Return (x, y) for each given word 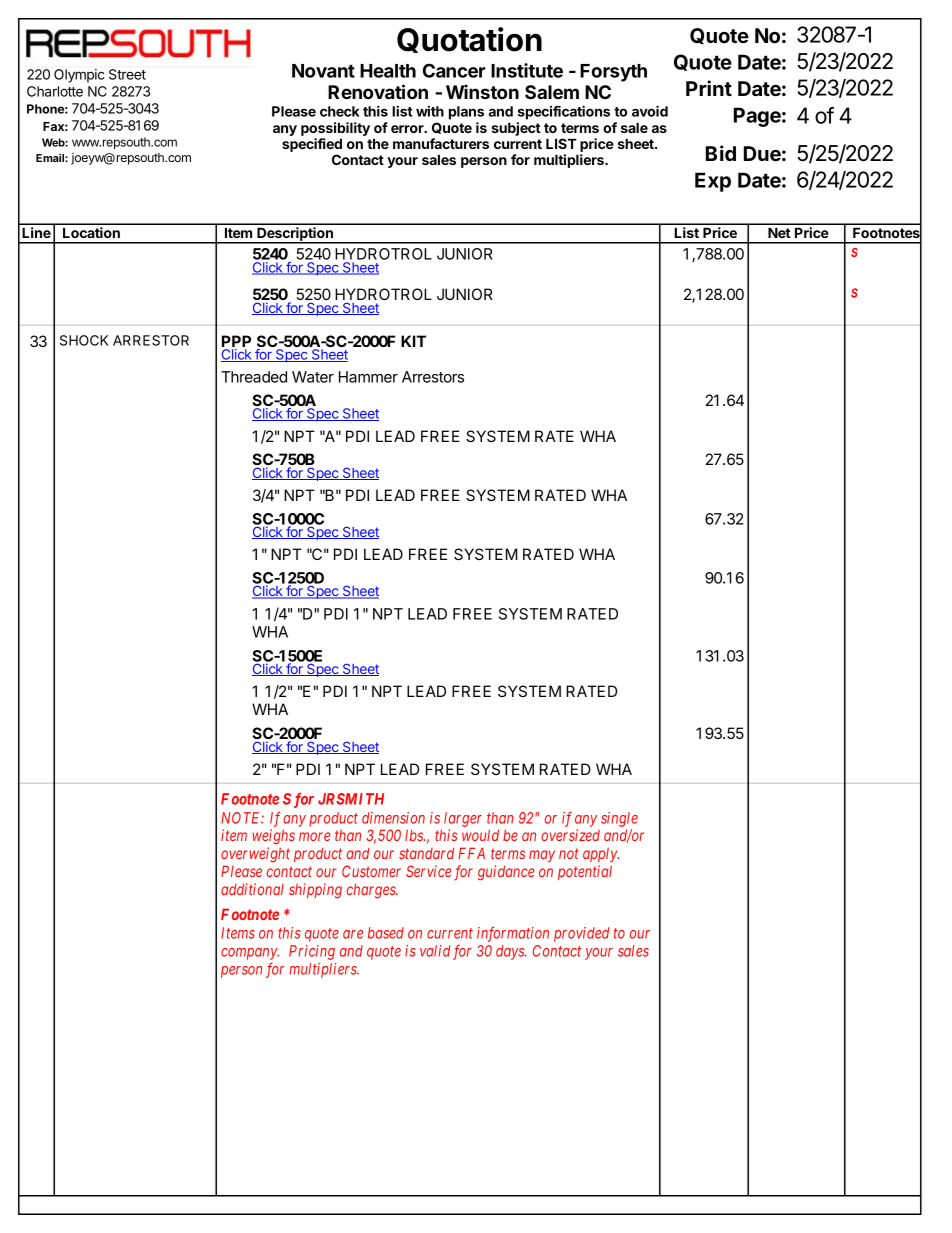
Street (127, 74)
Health (388, 71)
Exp (713, 182)
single (619, 819)
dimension (393, 818)
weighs (273, 837)
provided (581, 934)
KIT (413, 341)
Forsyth (613, 73)
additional (252, 889)
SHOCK (84, 340)
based (386, 933)
